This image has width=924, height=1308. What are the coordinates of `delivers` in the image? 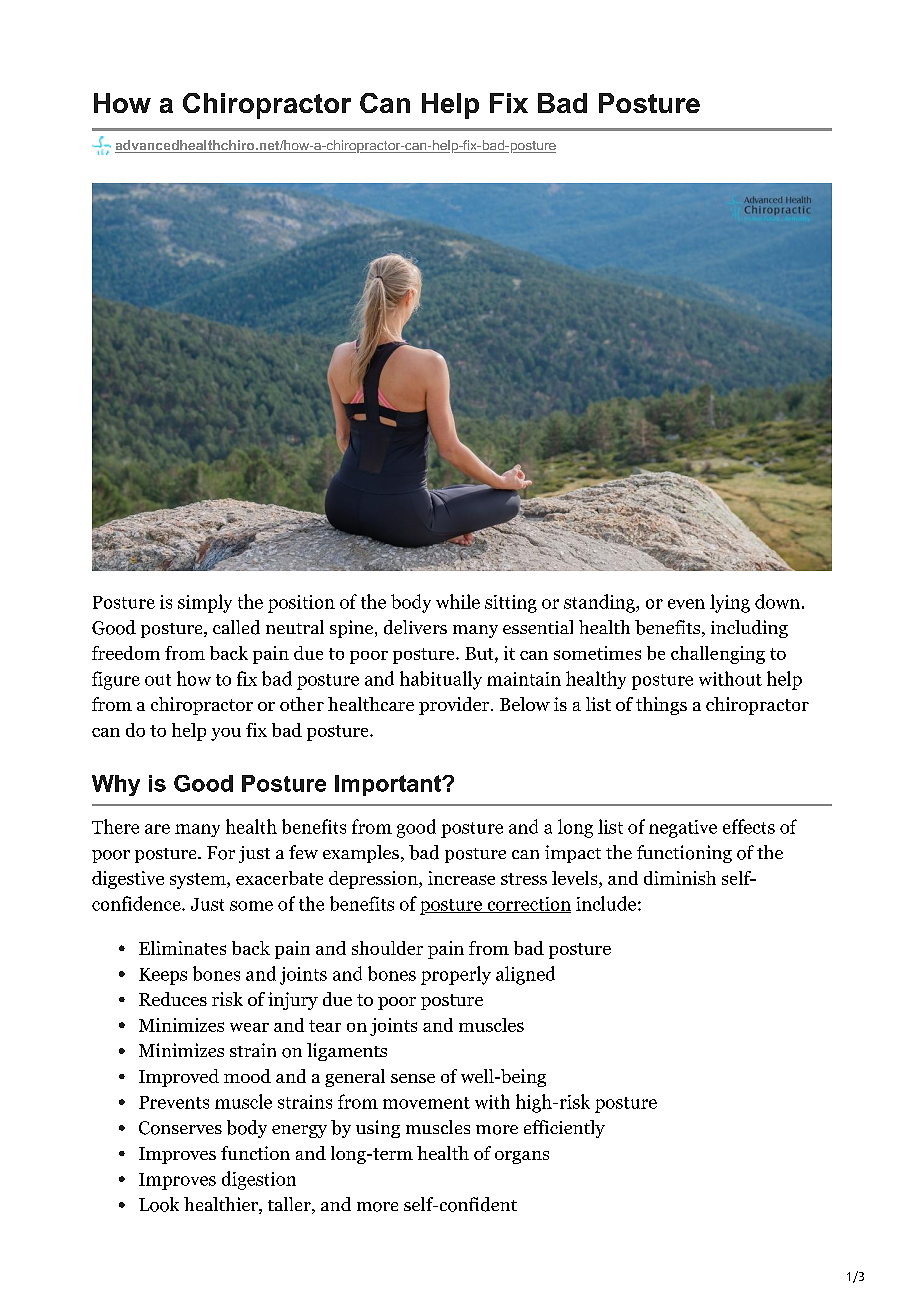 It's located at (415, 627).
